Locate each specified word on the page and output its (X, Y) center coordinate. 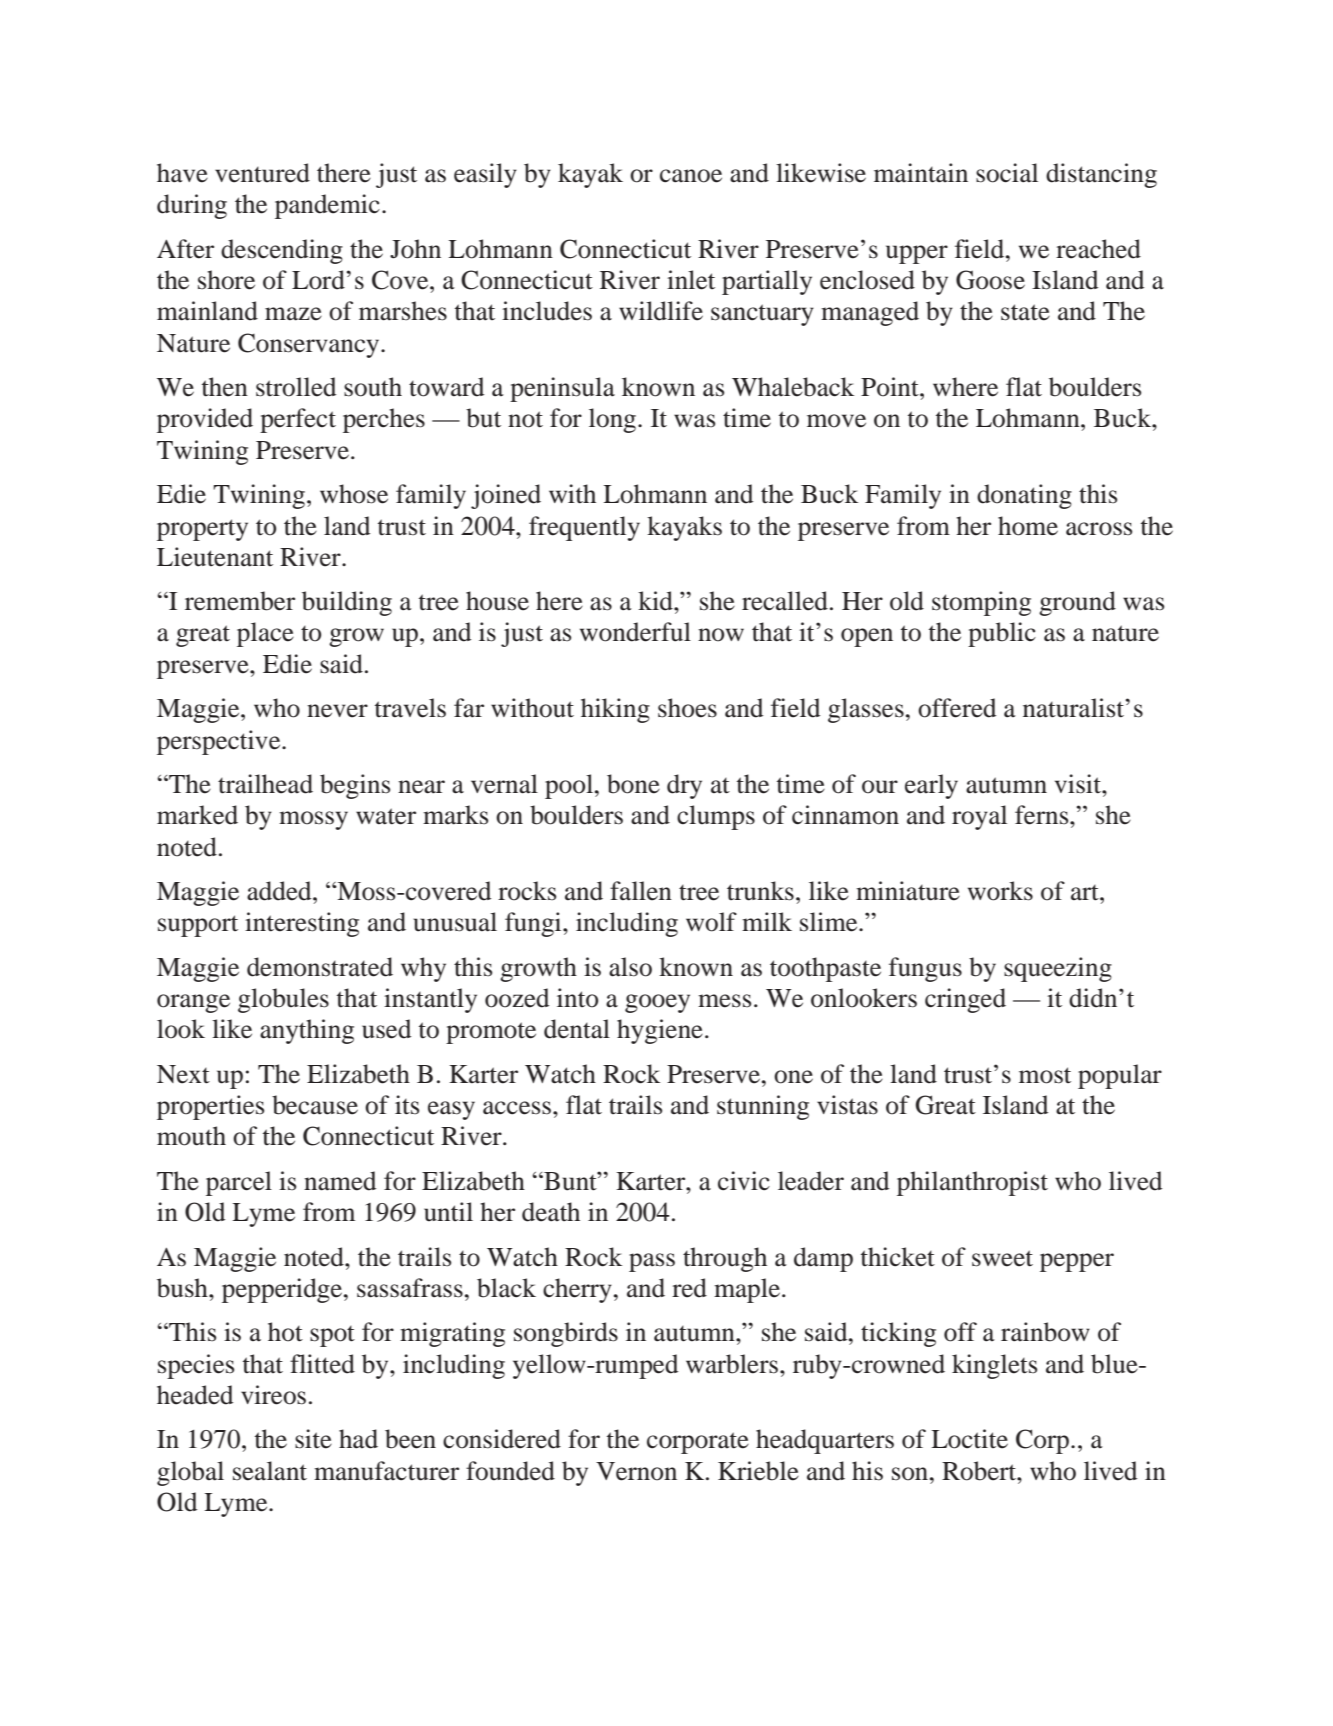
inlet (691, 280)
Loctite (969, 1439)
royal (979, 817)
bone (633, 784)
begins (355, 786)
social (1007, 173)
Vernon (636, 1471)
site (313, 1439)
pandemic (327, 206)
